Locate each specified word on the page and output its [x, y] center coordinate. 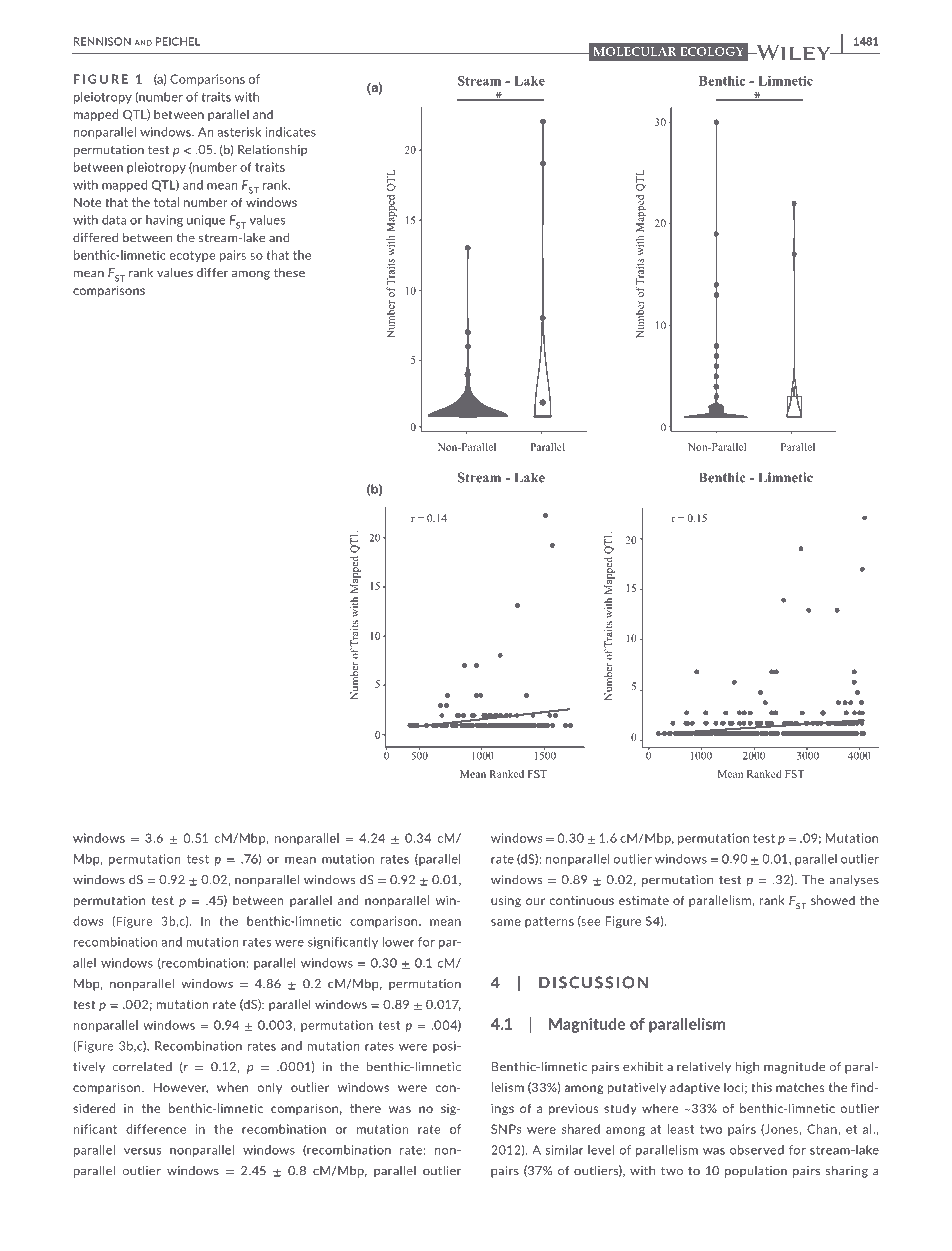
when [232, 1087]
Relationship [272, 151]
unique [206, 221]
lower [398, 942]
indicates [290, 132]
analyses [854, 881]
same [506, 922]
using [506, 901]
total [166, 202]
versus [142, 1151]
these [289, 273]
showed [833, 900]
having [164, 221]
